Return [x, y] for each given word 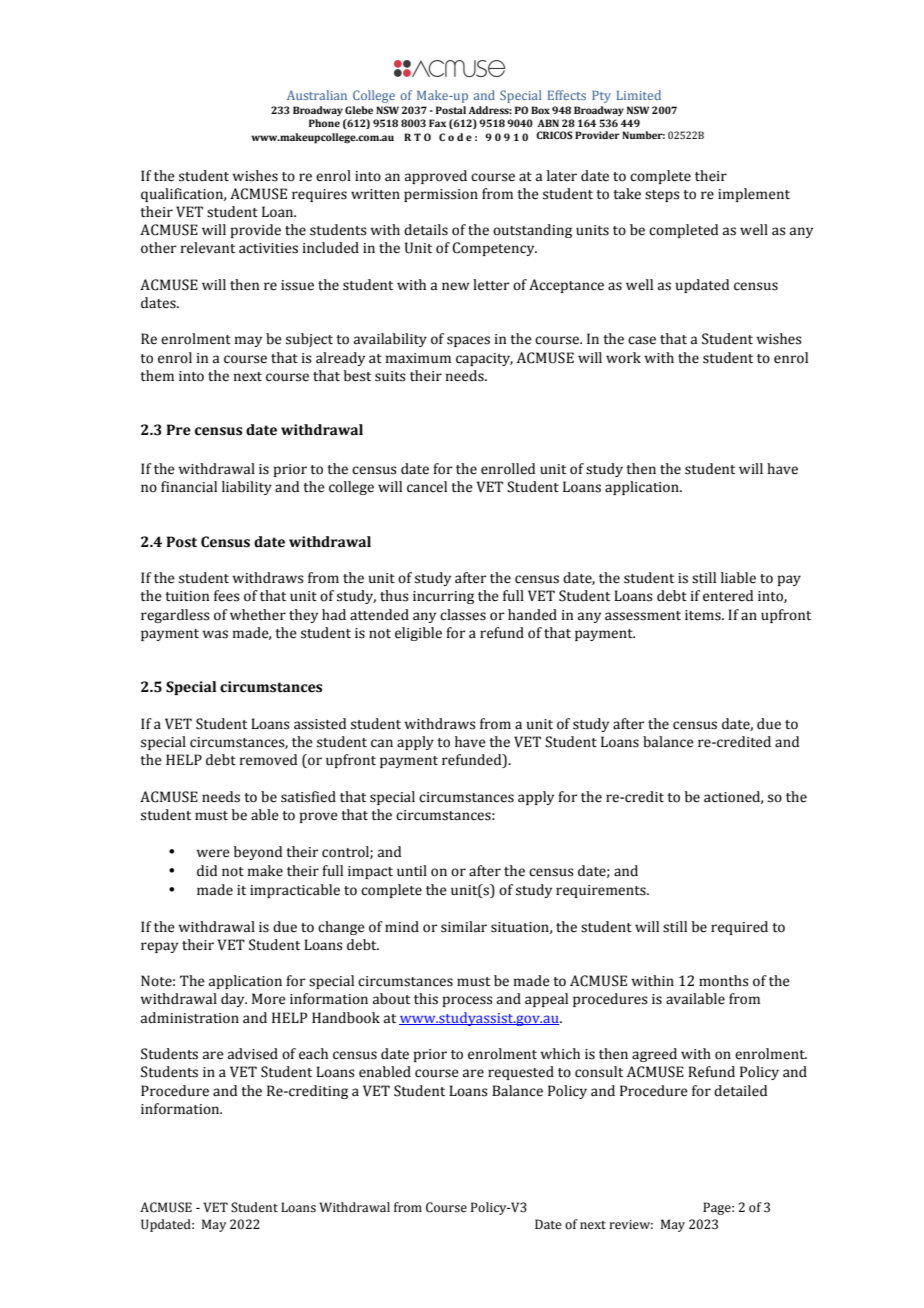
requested [521, 1073]
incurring [443, 597]
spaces [468, 341]
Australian [317, 95]
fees [227, 596]
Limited [639, 95]
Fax [437, 123]
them [157, 376]
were [213, 853]
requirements [602, 891]
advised [253, 1054]
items [704, 615]
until [412, 871]
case [642, 340]
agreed [654, 1055]
